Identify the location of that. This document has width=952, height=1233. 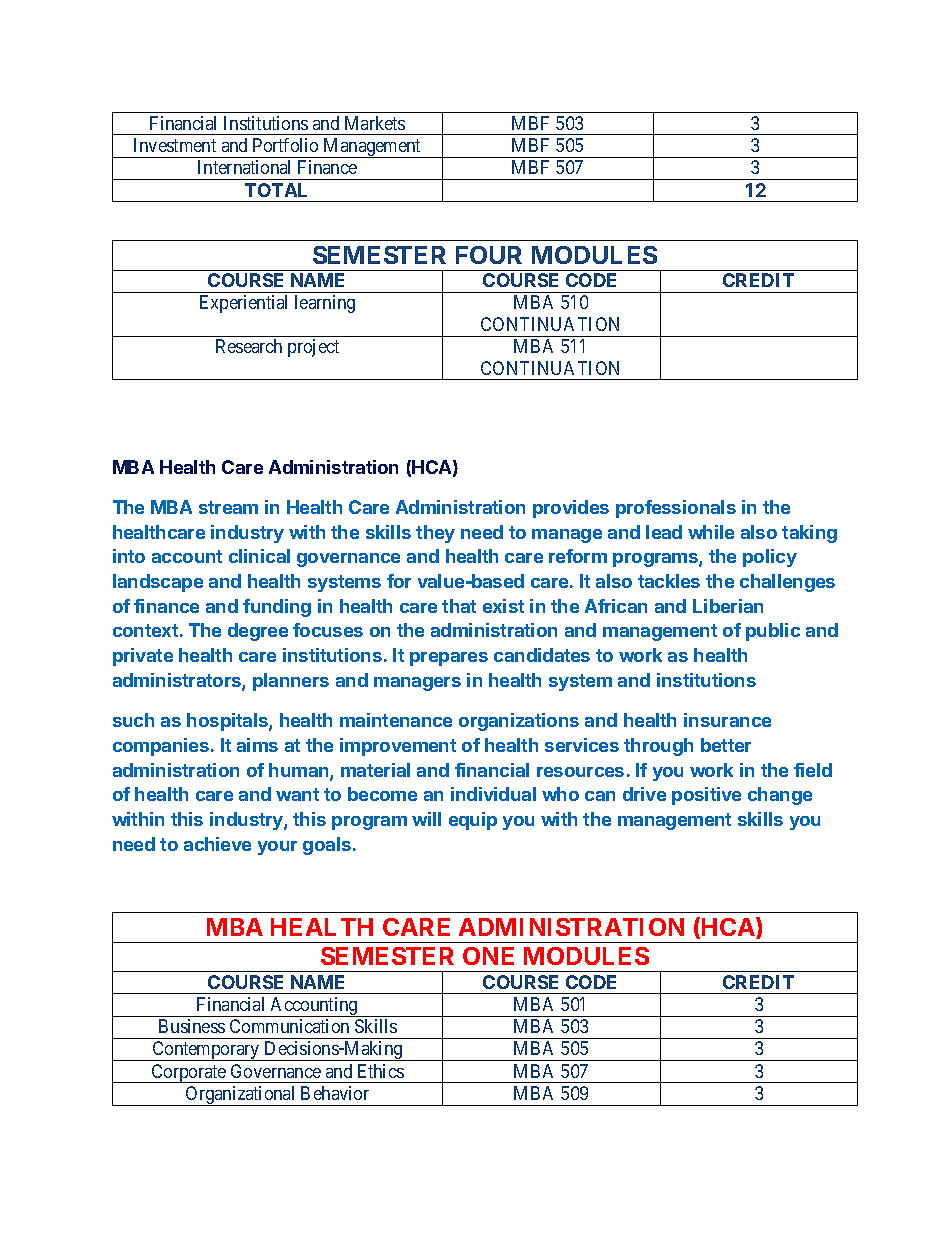
(459, 606).
